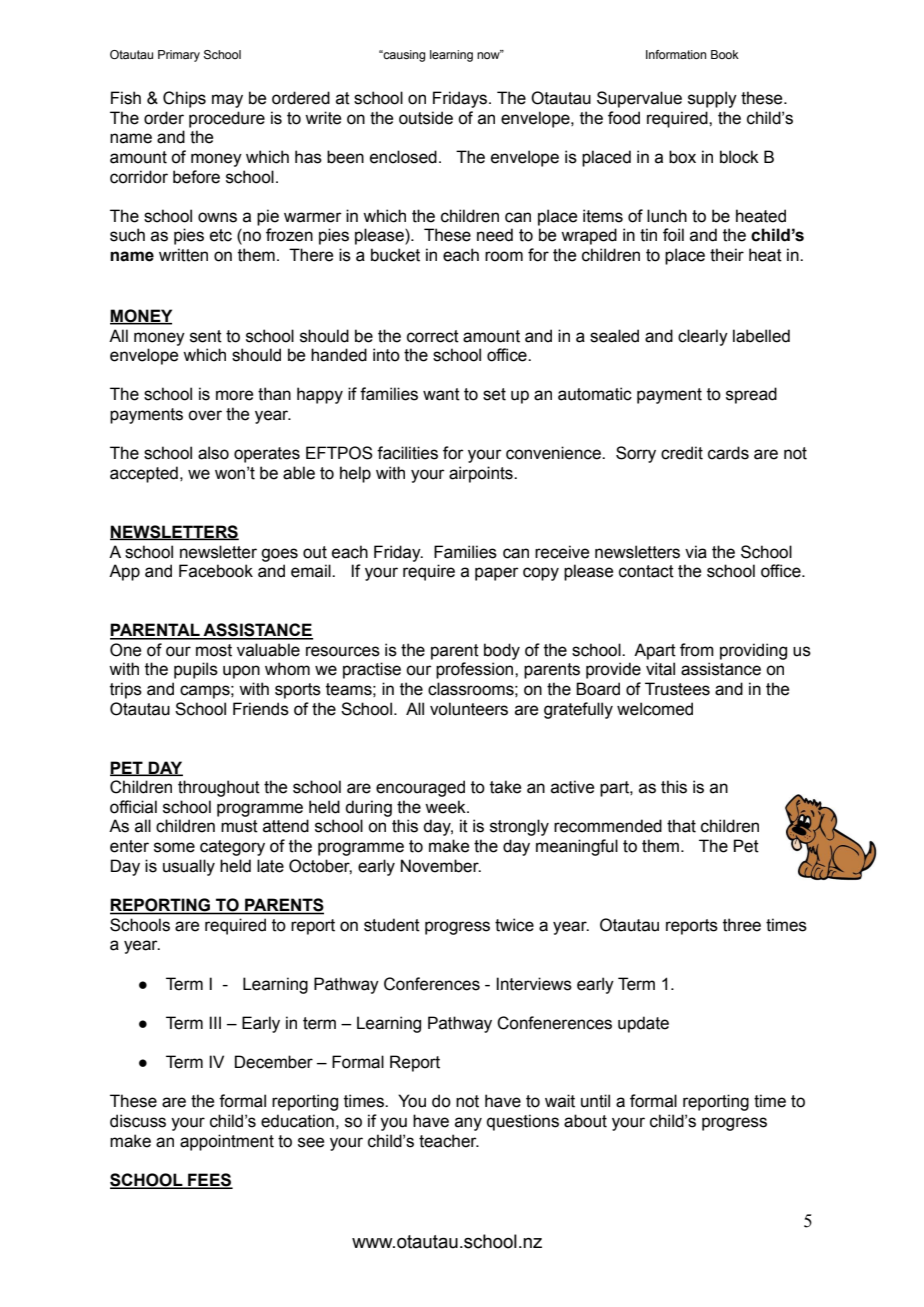  Describe the element at coordinates (468, 1124) in the screenshot. I see `any` at that location.
